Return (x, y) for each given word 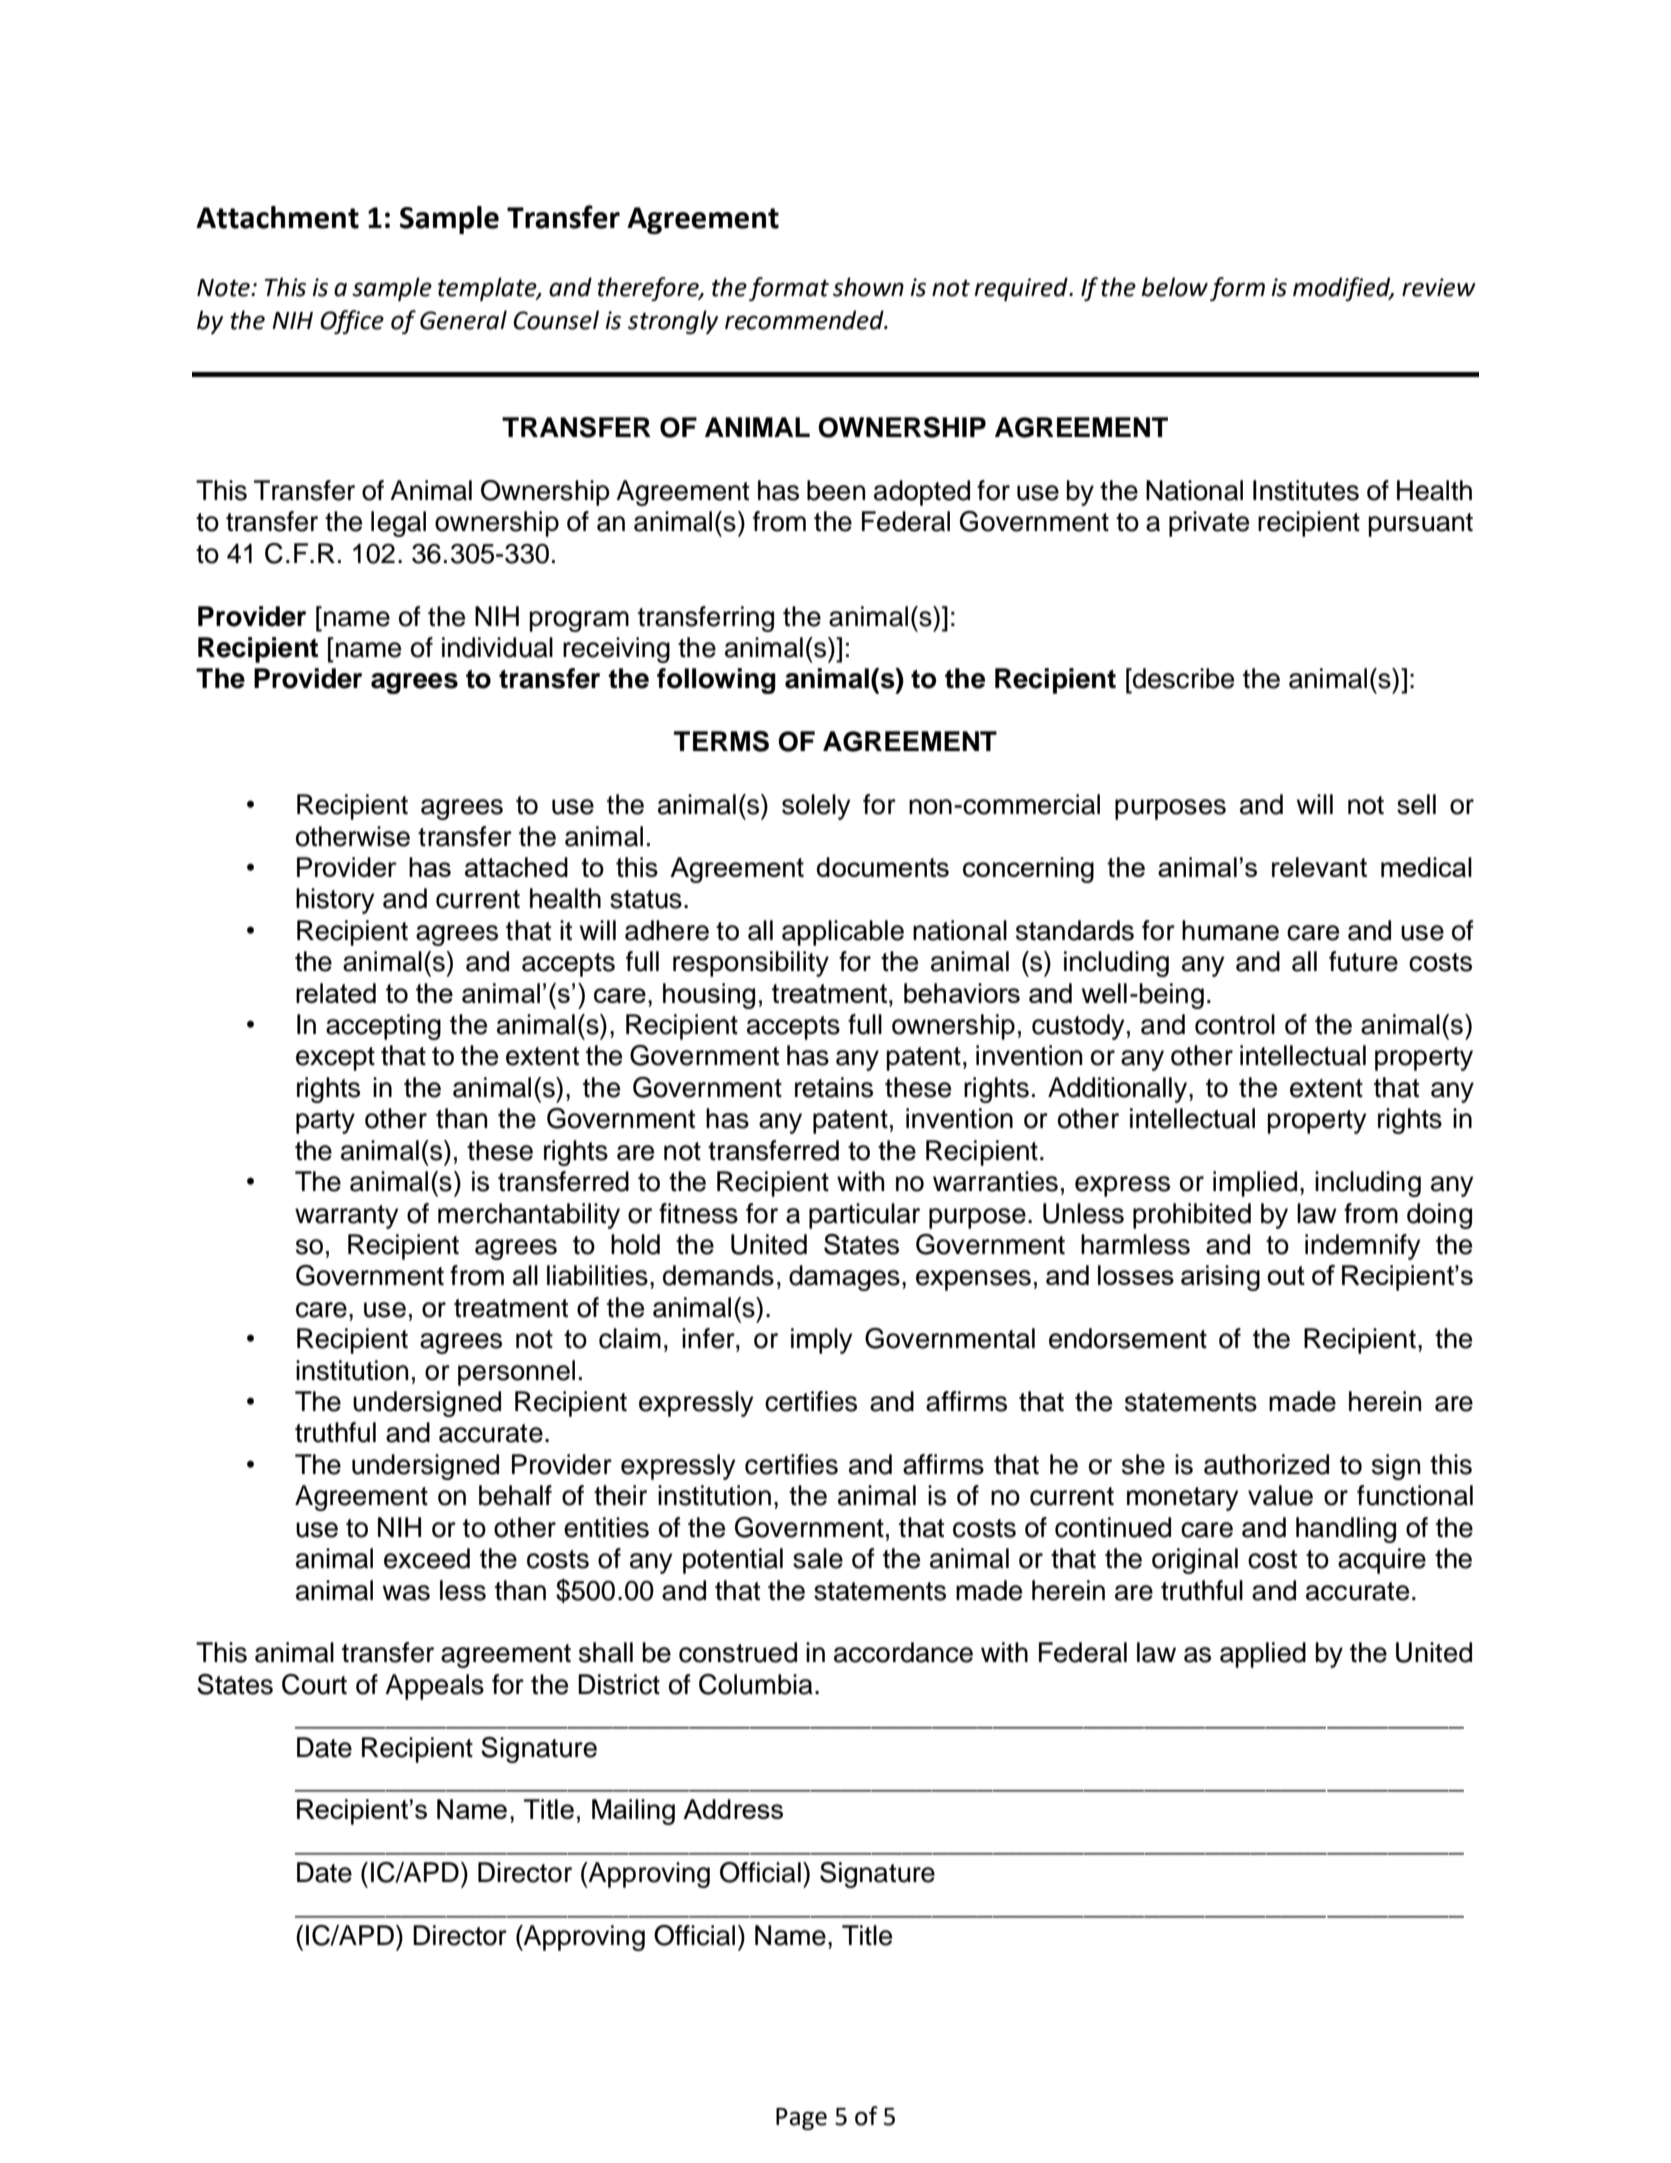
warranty (347, 1217)
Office (352, 322)
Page (801, 2119)
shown (868, 287)
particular (864, 1216)
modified (1343, 289)
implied (1255, 1184)
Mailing (633, 1812)
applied (1263, 1655)
